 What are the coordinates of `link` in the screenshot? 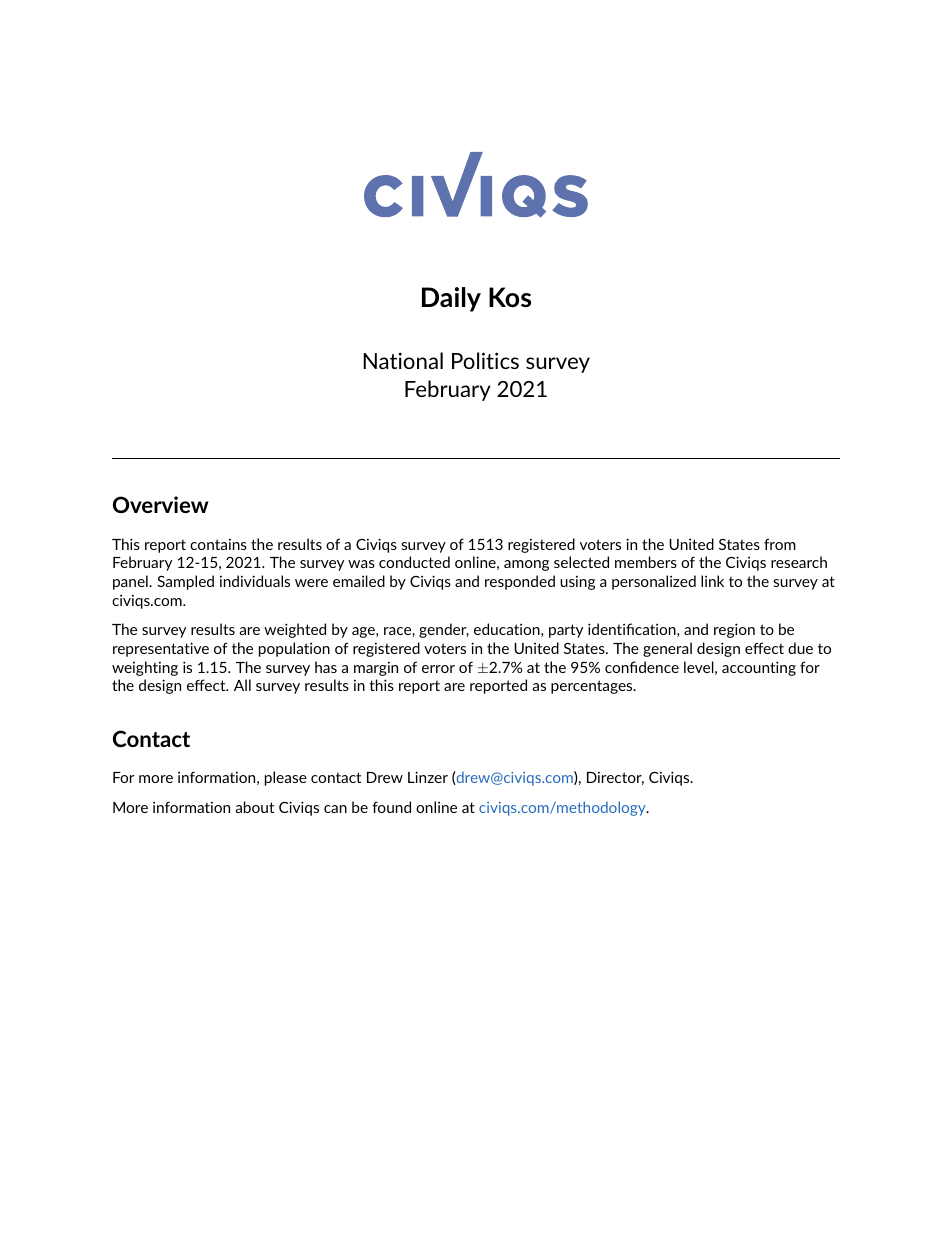 It's located at (712, 581).
